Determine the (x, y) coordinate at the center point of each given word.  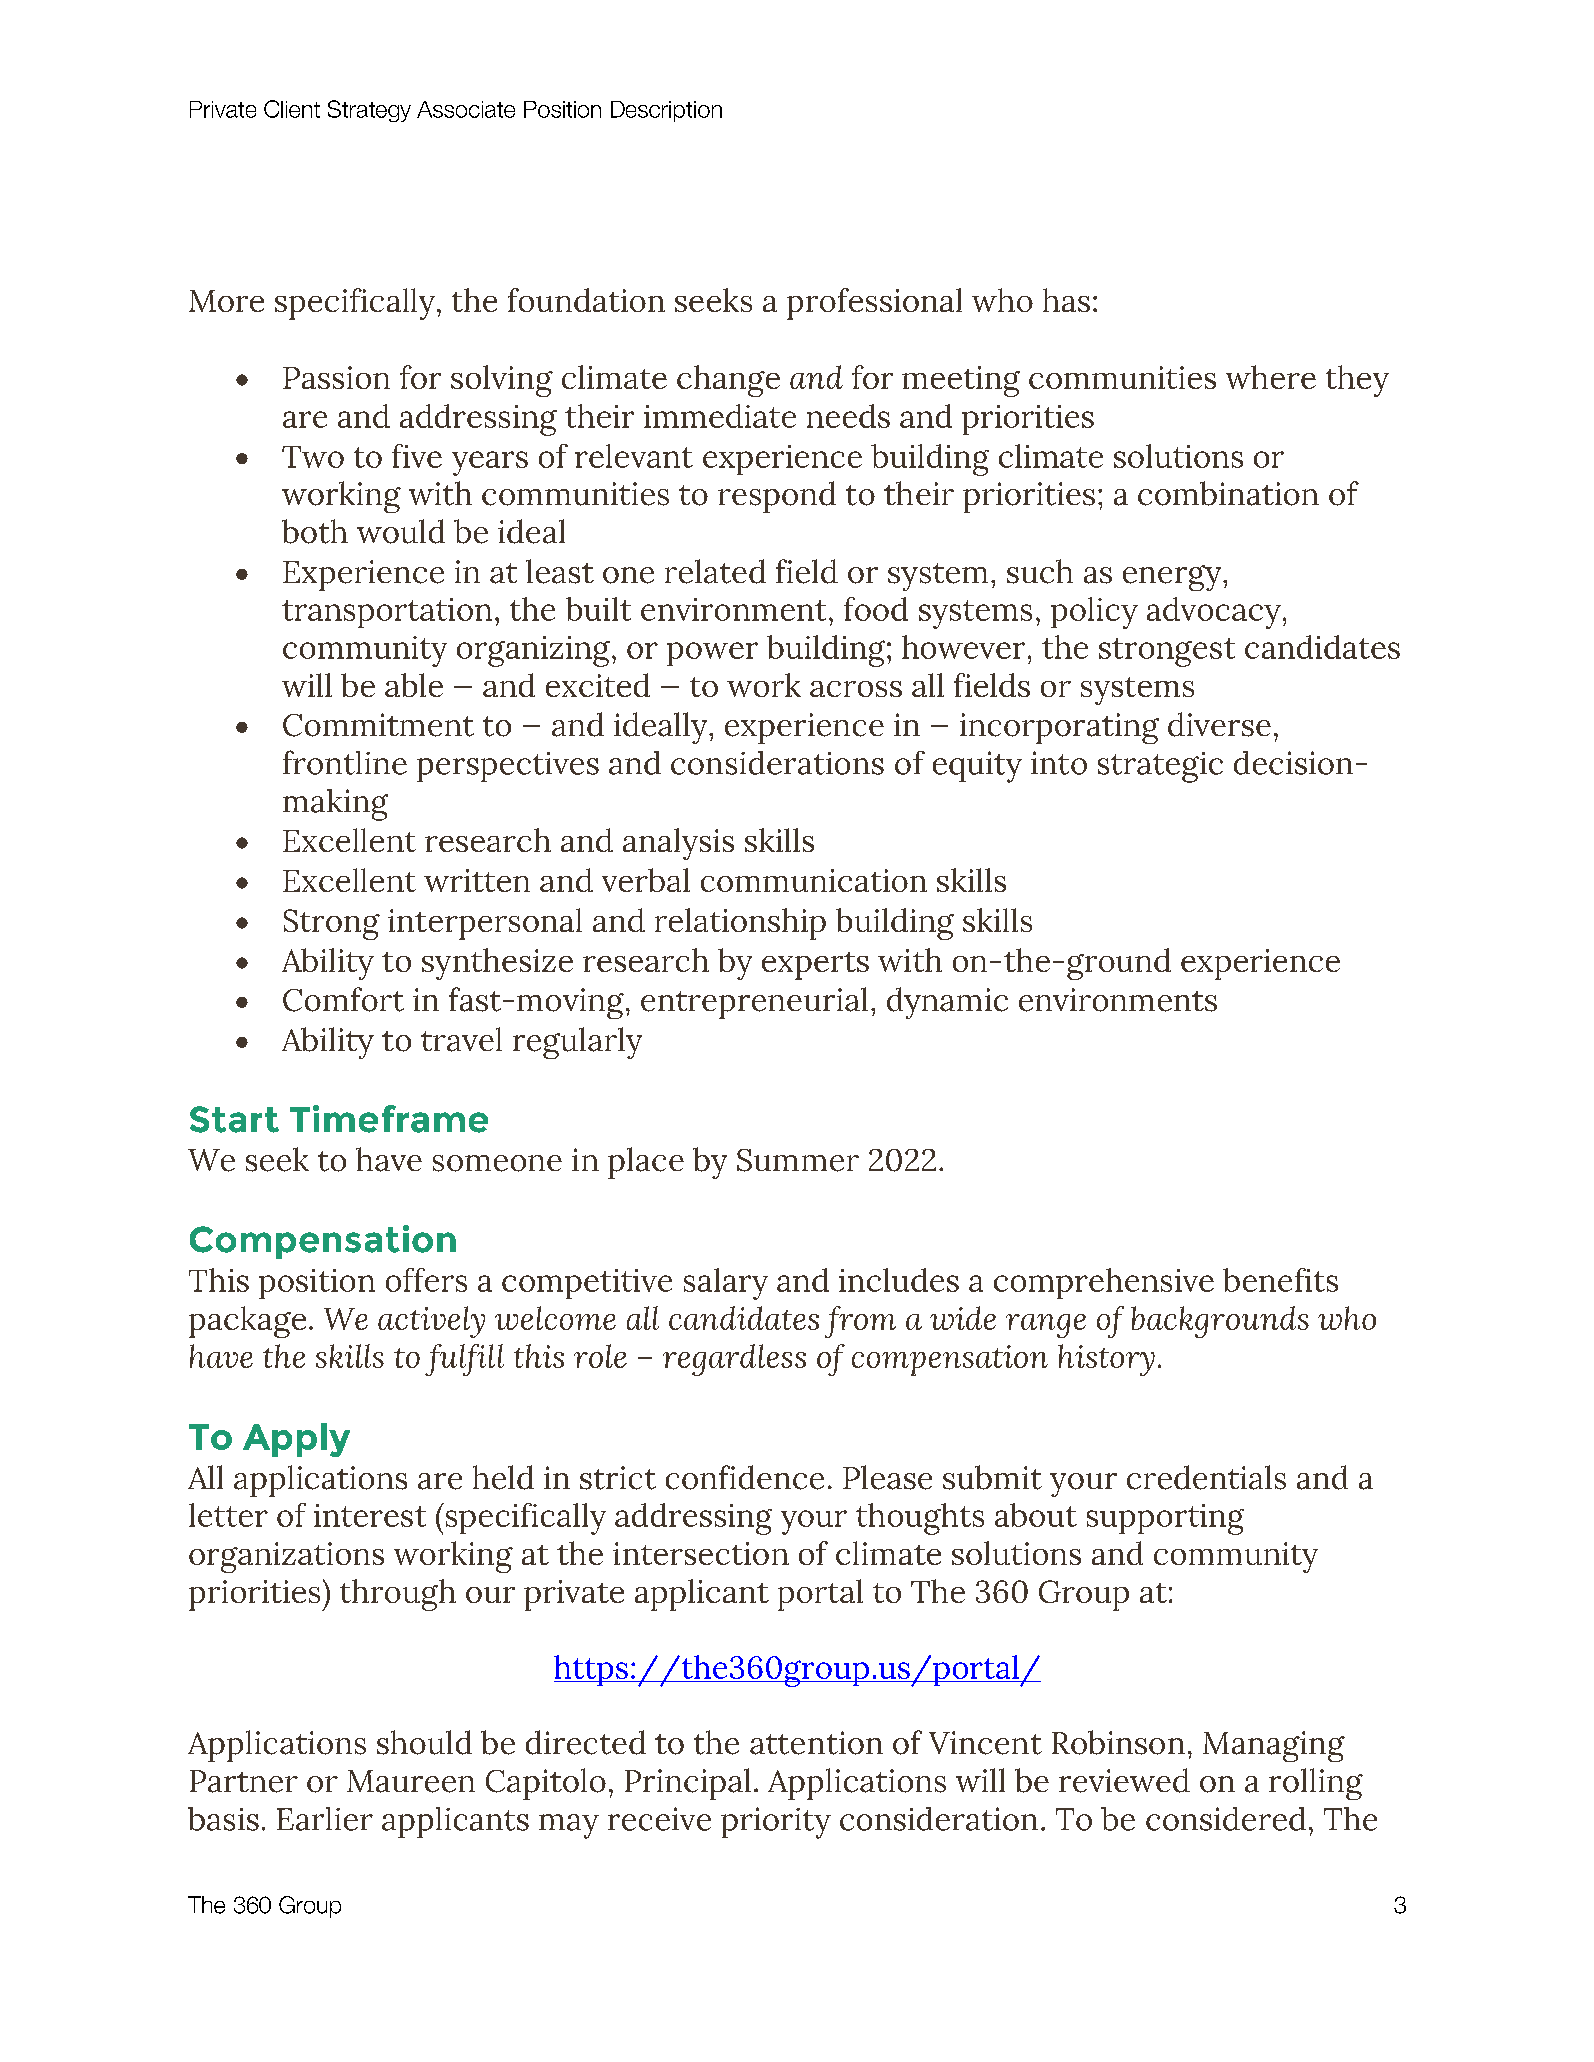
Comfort (343, 999)
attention (816, 1743)
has (1066, 300)
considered (1226, 1819)
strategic (1160, 767)
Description (666, 111)
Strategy (369, 111)
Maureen (411, 1781)
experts (815, 966)
